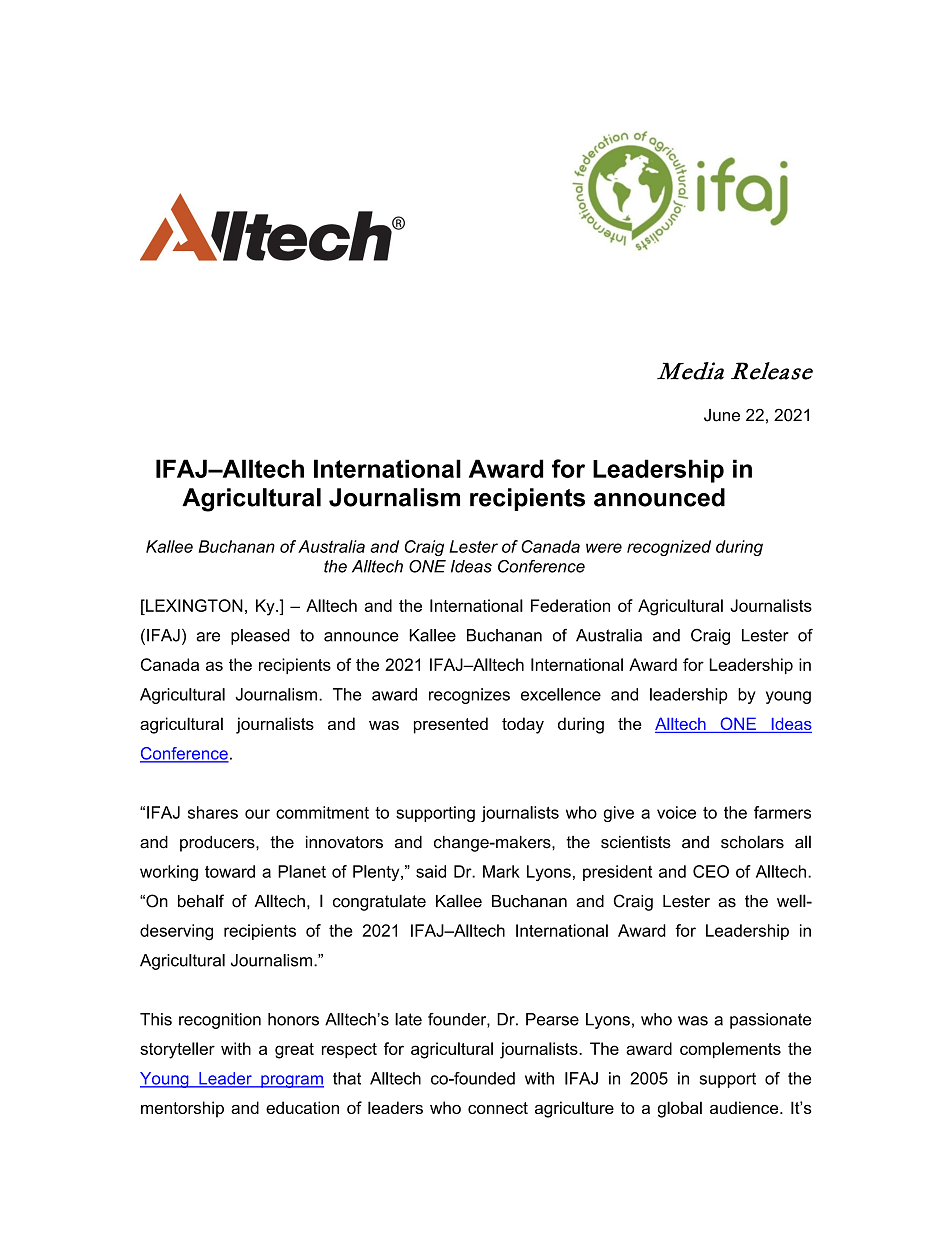  Describe the element at coordinates (669, 548) in the screenshot. I see `recognized` at that location.
